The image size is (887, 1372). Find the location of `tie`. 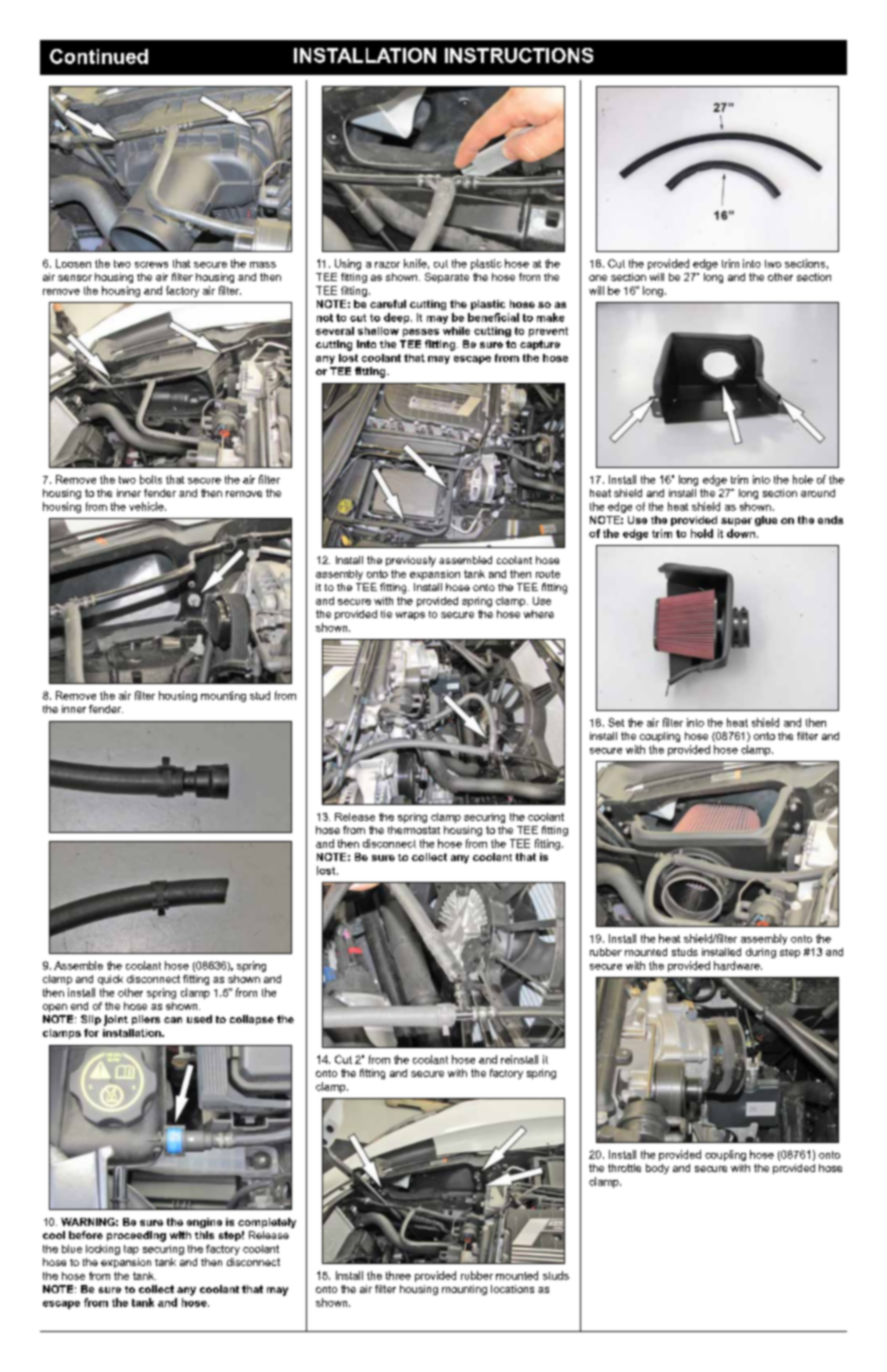

tie is located at coordinates (386, 614).
